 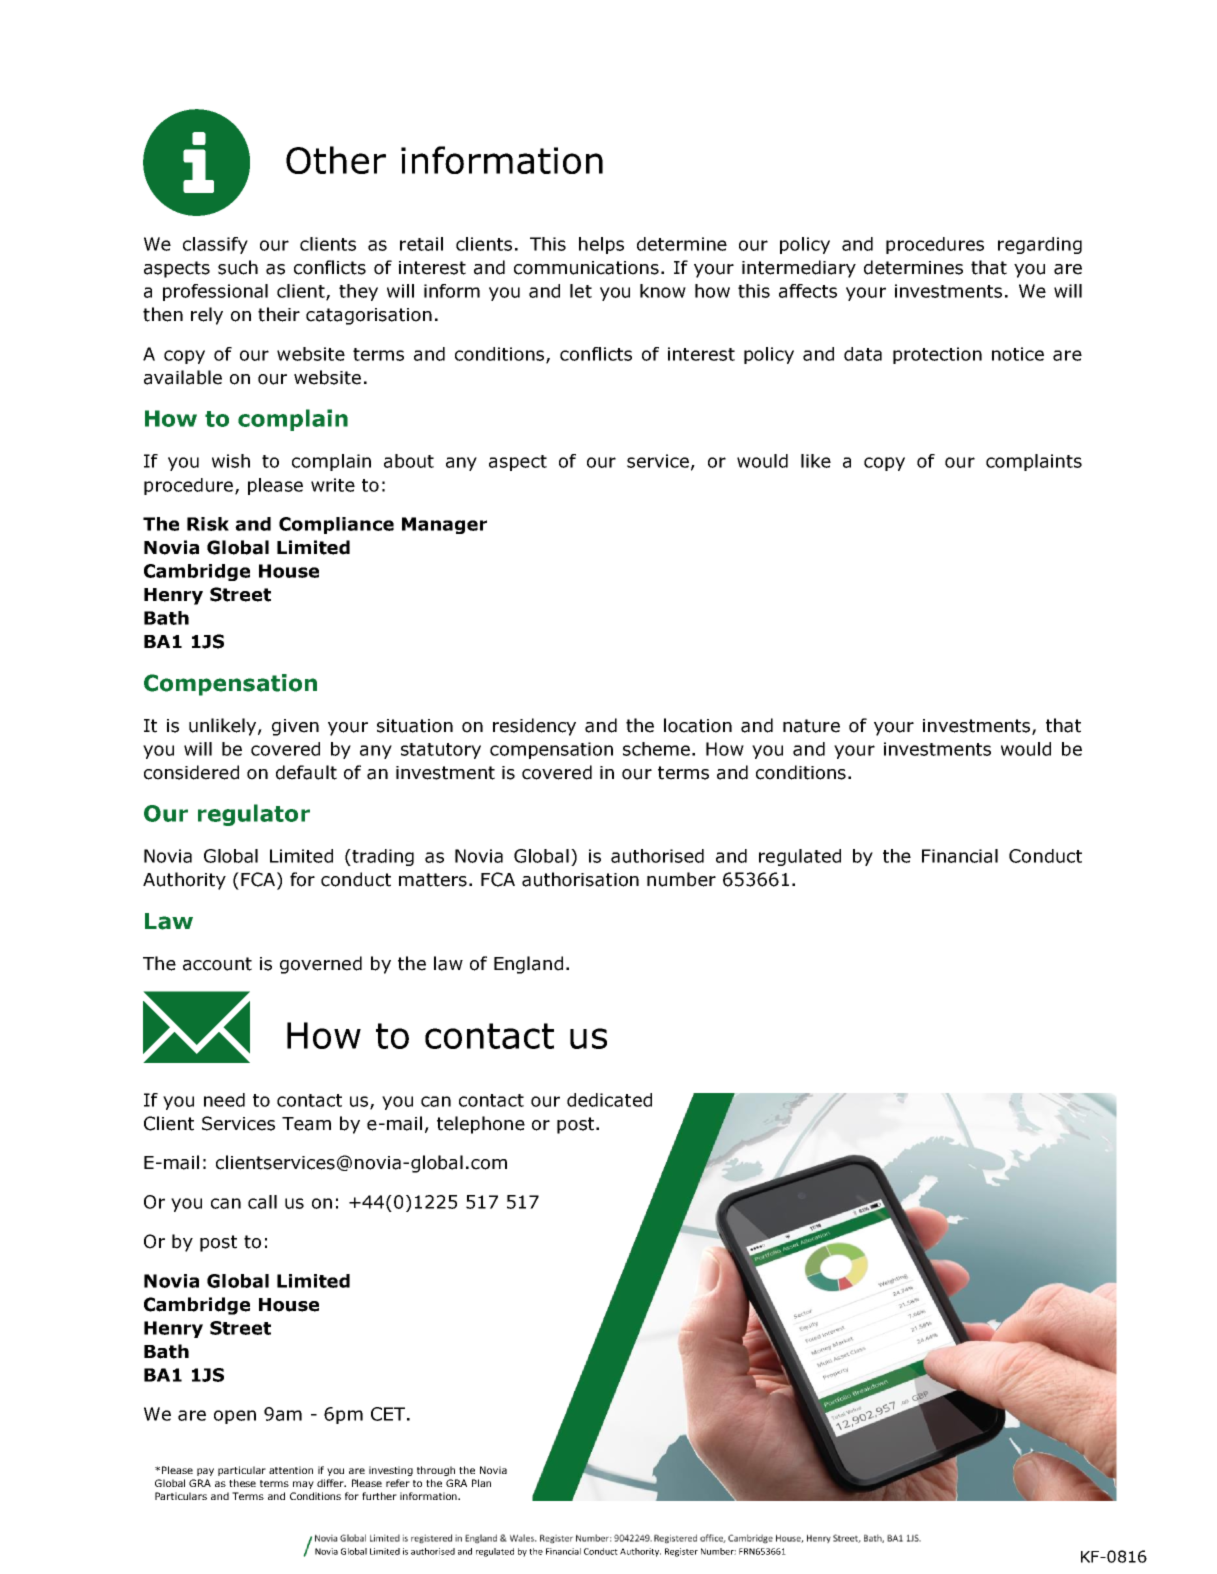 I want to click on regarding, so click(x=1040, y=245).
